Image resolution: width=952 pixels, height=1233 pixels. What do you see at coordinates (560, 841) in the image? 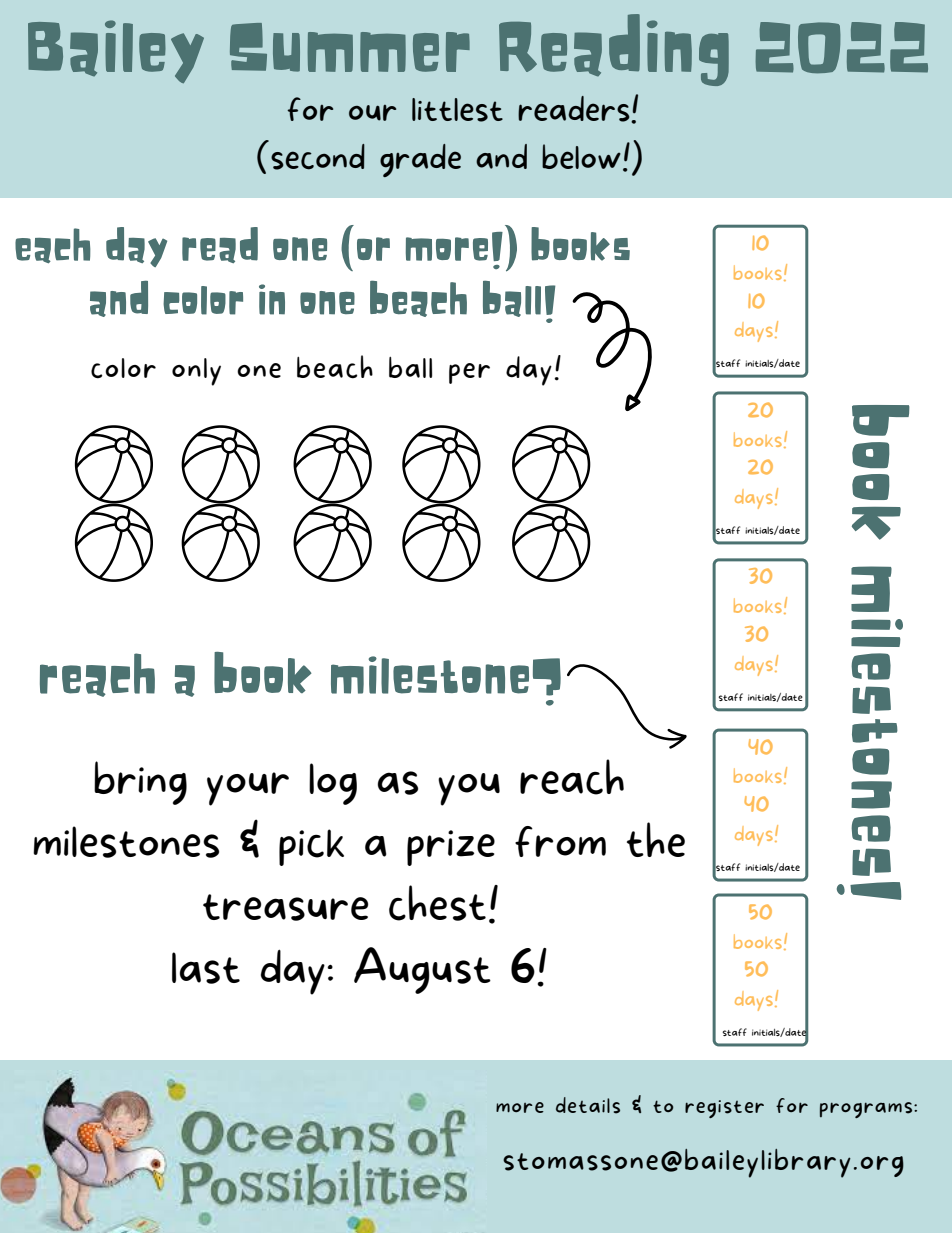
I see `from` at bounding box center [560, 841].
